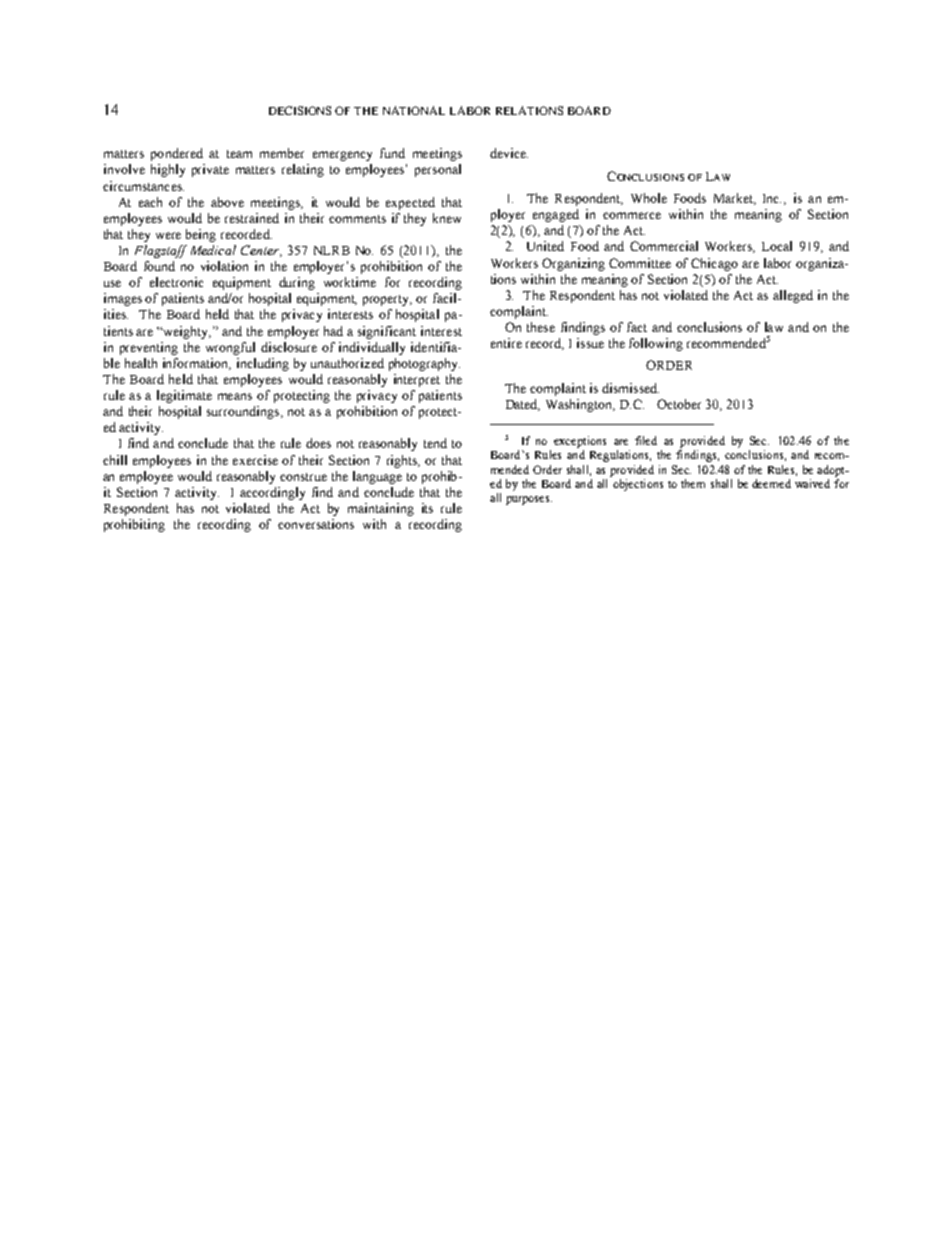 This page has height=1233, width=952. I want to click on Medical, so click(213, 250).
